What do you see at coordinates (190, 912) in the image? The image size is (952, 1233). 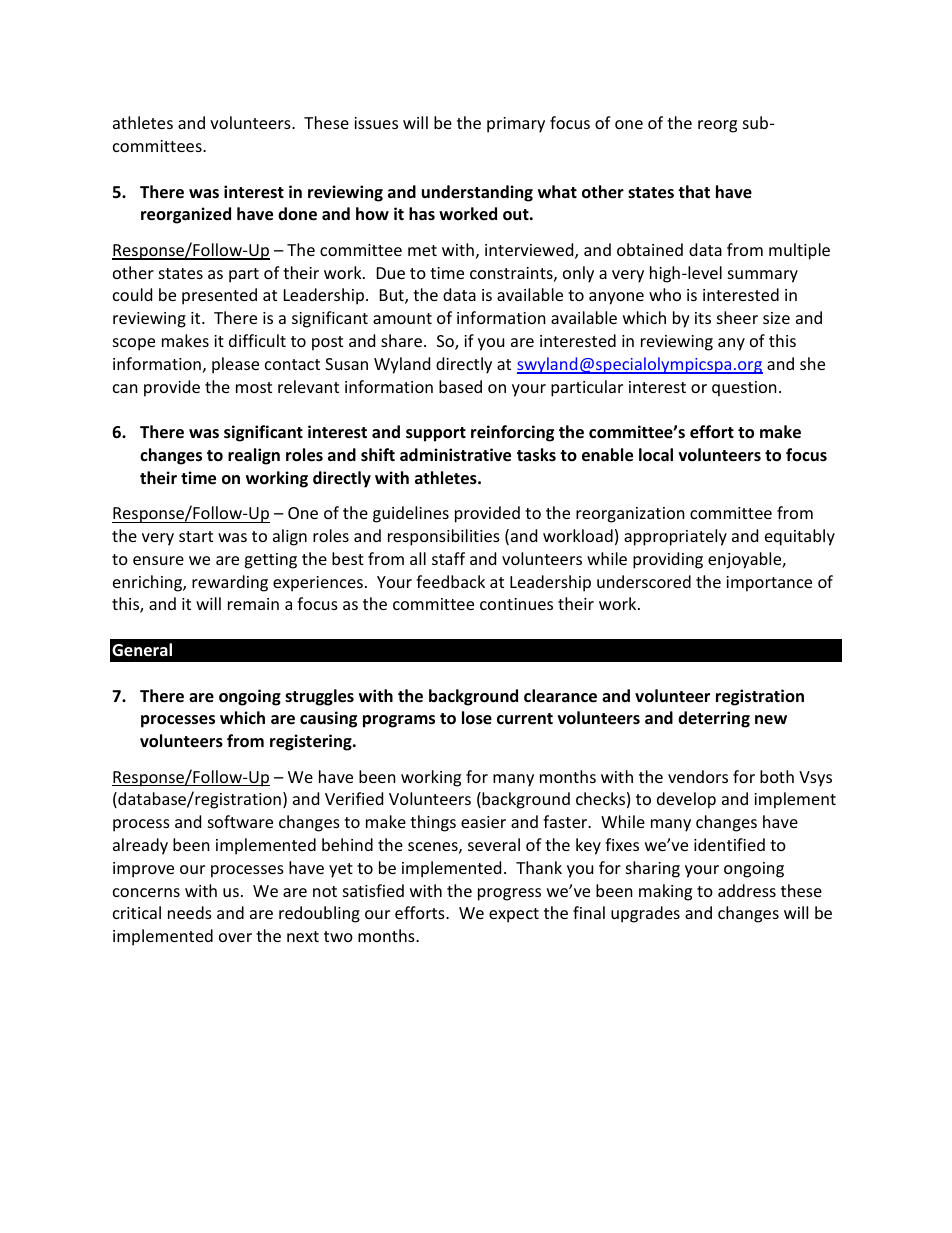 I see `needs` at bounding box center [190, 912].
